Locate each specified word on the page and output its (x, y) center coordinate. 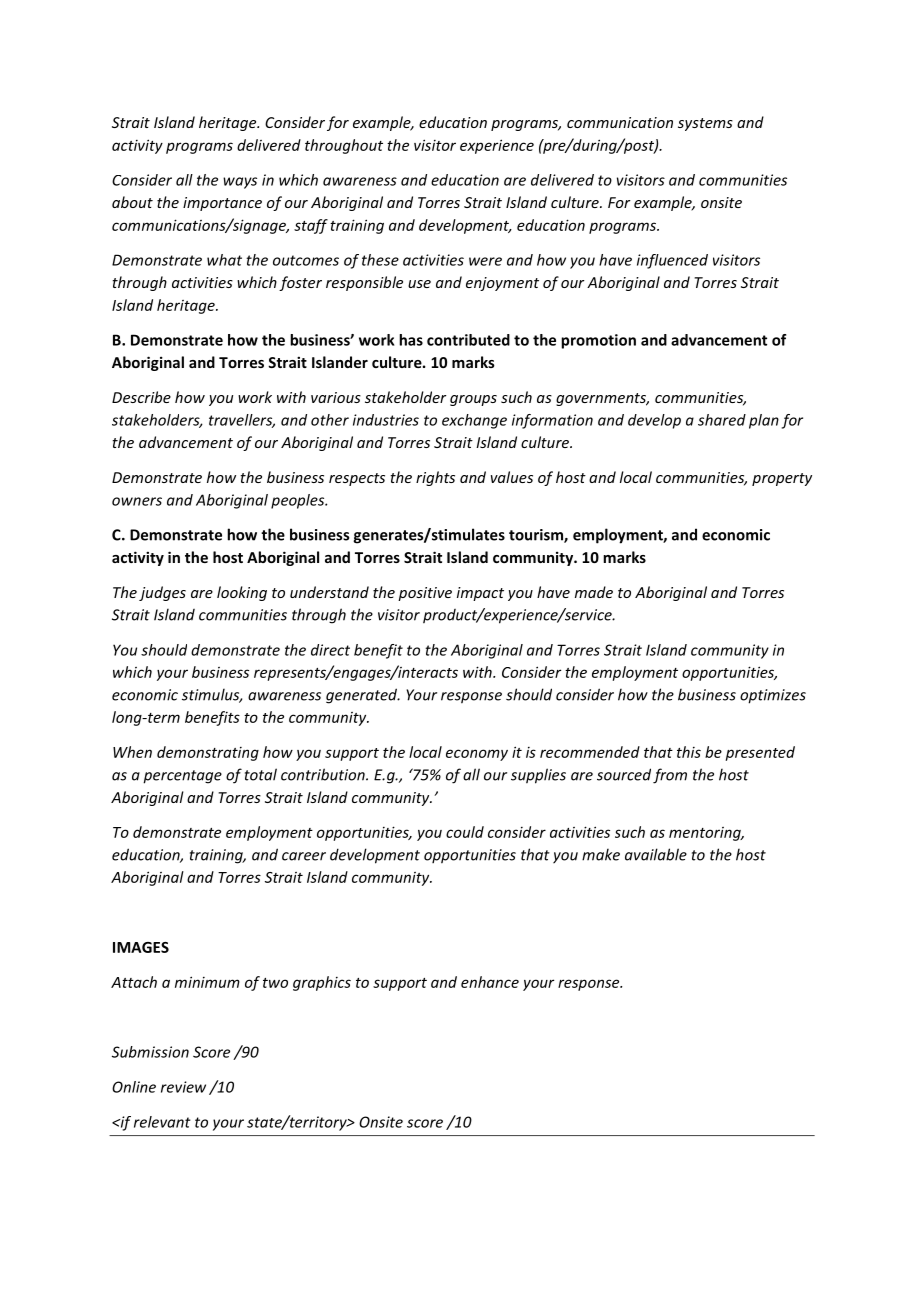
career (304, 856)
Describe (141, 397)
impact (480, 594)
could (465, 832)
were (485, 261)
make (601, 854)
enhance (490, 982)
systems (705, 124)
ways (240, 183)
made (594, 592)
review (183, 1087)
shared (722, 420)
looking (242, 593)
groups (473, 400)
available (656, 854)
